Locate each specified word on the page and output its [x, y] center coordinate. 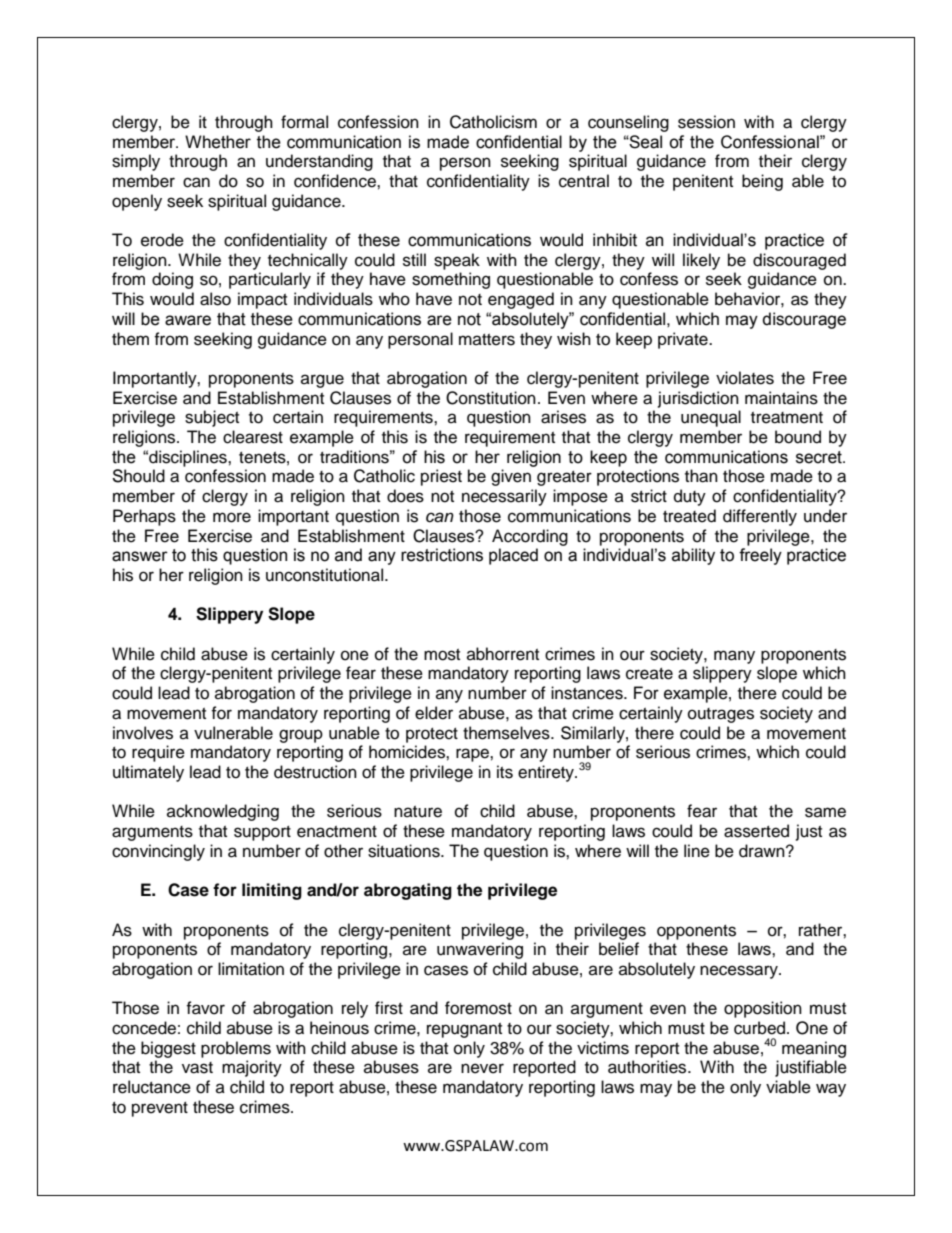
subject [212, 418]
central [584, 181]
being [762, 182]
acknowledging [223, 812]
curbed [761, 1028]
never [482, 1068]
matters [487, 340]
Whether [218, 142]
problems [236, 1049]
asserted [756, 831]
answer [140, 556]
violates [745, 378]
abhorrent [503, 654]
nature [418, 812]
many [734, 657]
